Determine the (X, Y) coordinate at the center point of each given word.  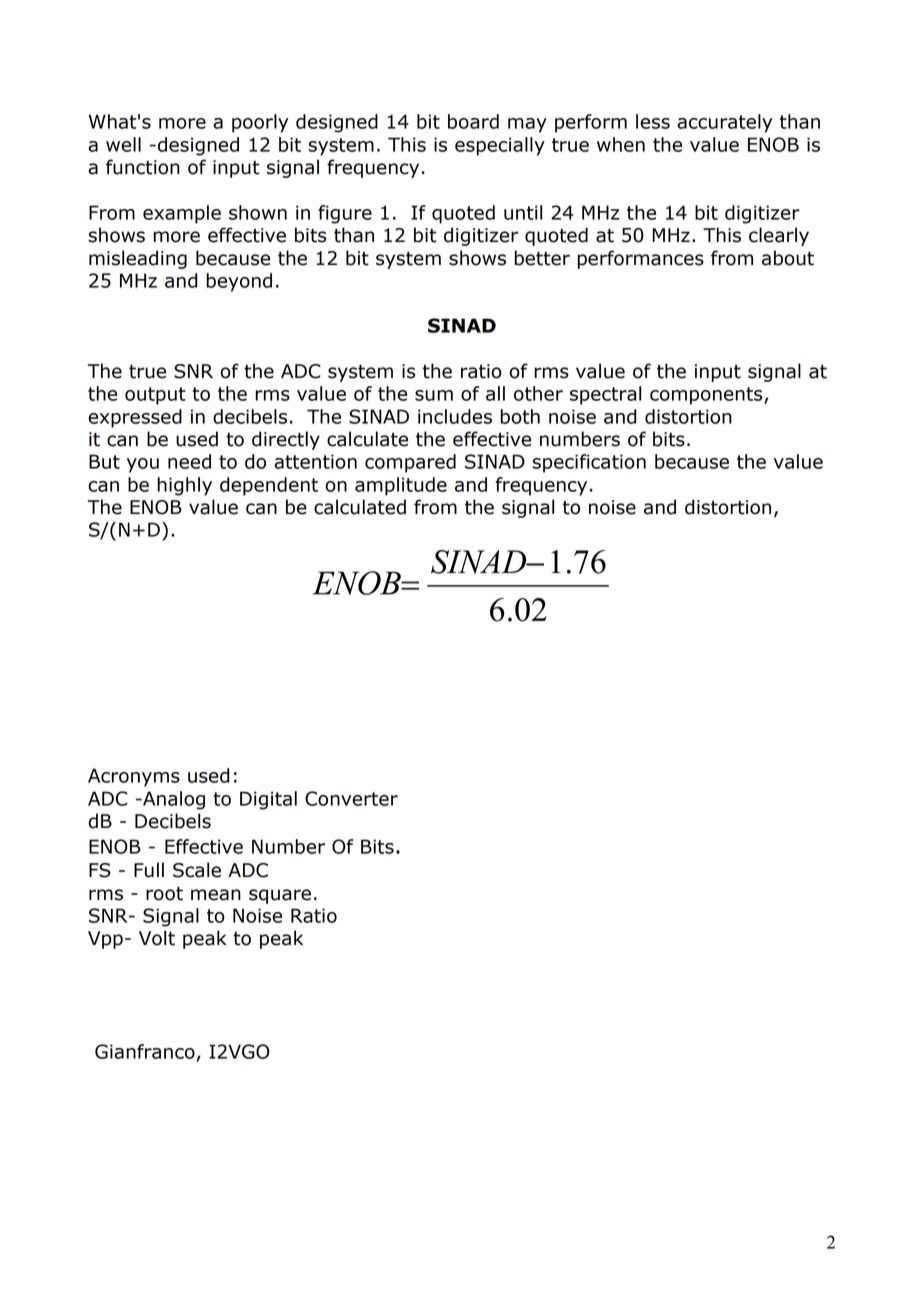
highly (184, 486)
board (473, 121)
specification (589, 463)
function (143, 167)
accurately (724, 123)
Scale (197, 870)
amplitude (401, 486)
